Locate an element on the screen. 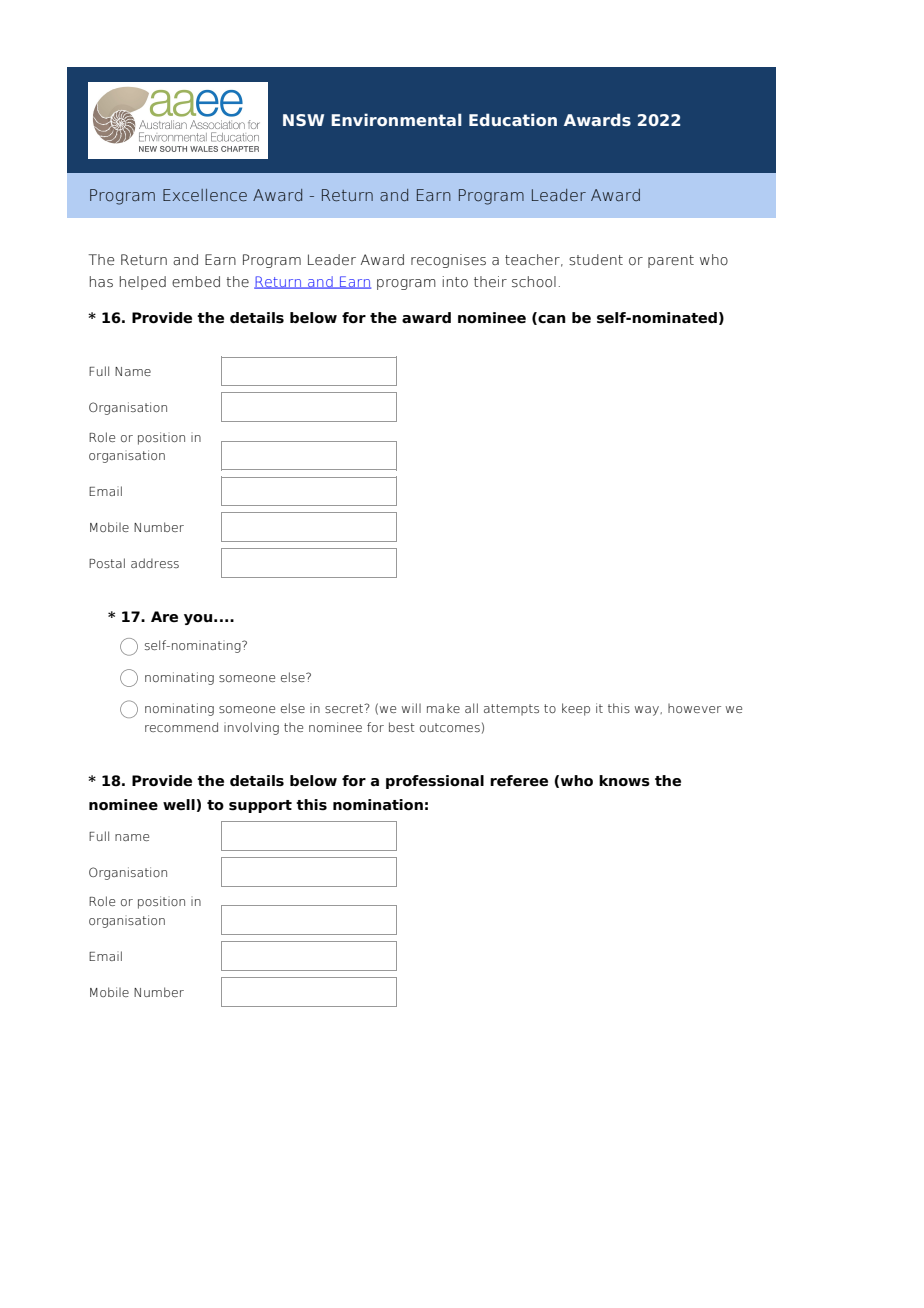 This screenshot has width=924, height=1308. embed is located at coordinates (196, 282).
